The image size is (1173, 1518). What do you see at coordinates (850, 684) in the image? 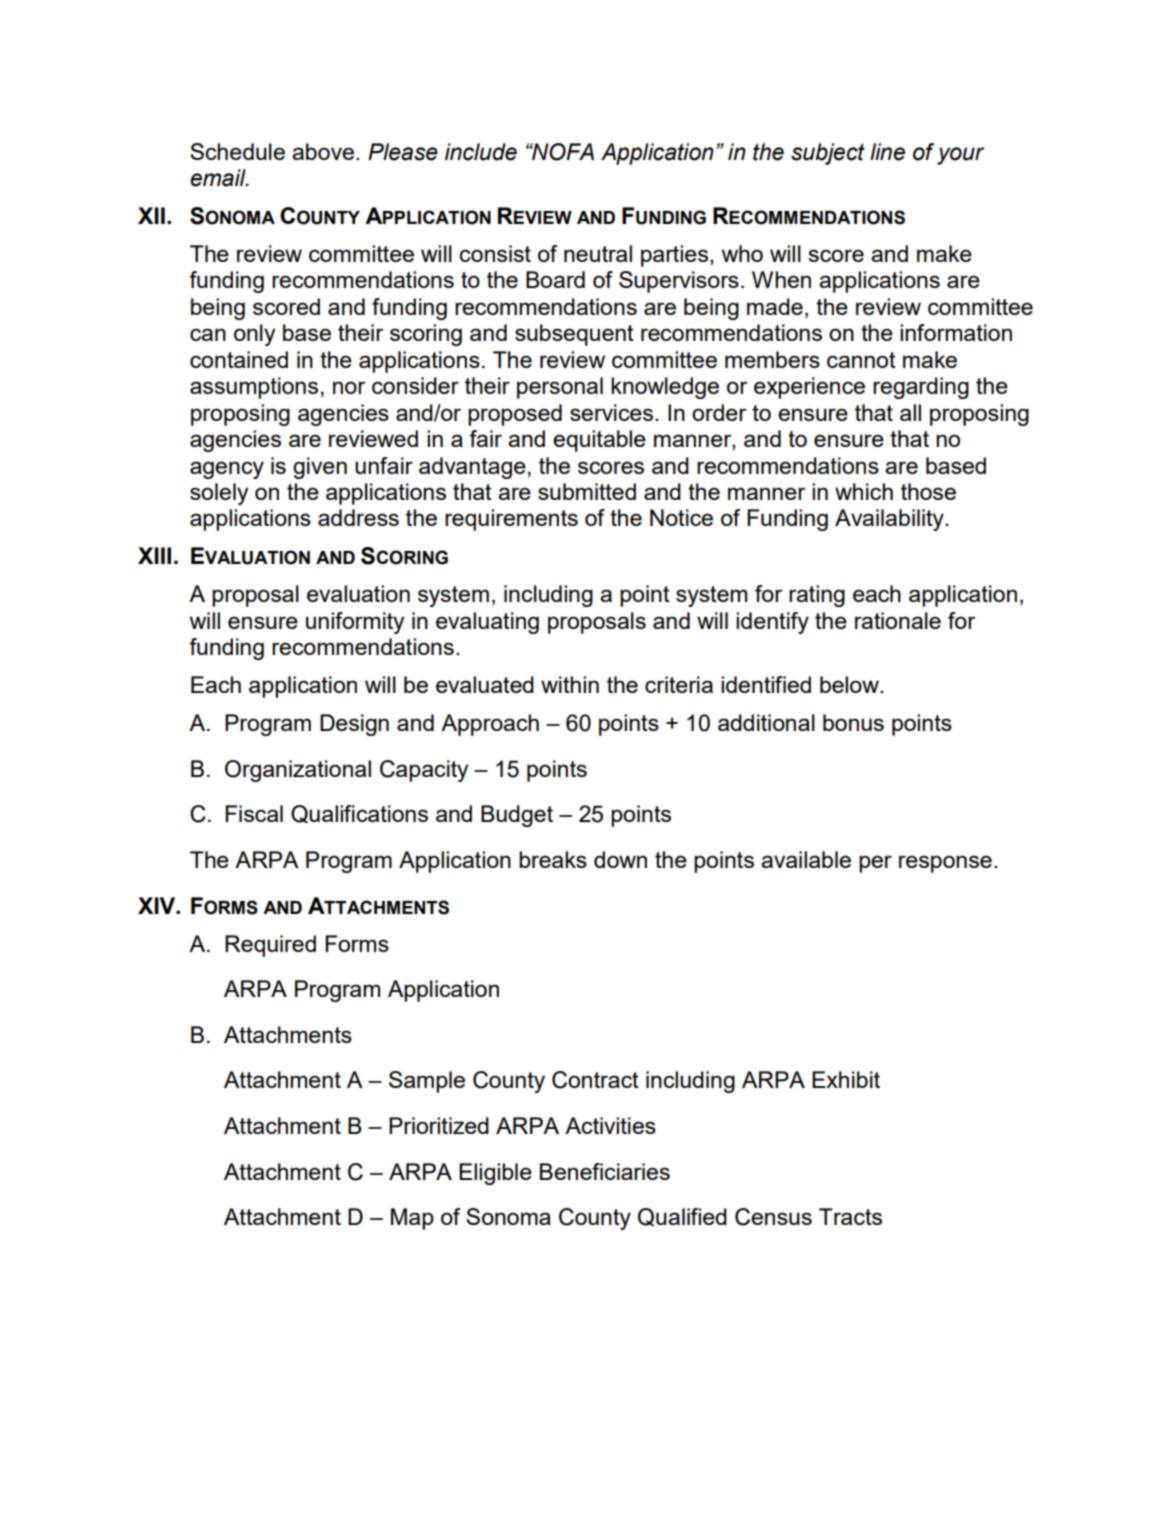
I see `below` at bounding box center [850, 684].
